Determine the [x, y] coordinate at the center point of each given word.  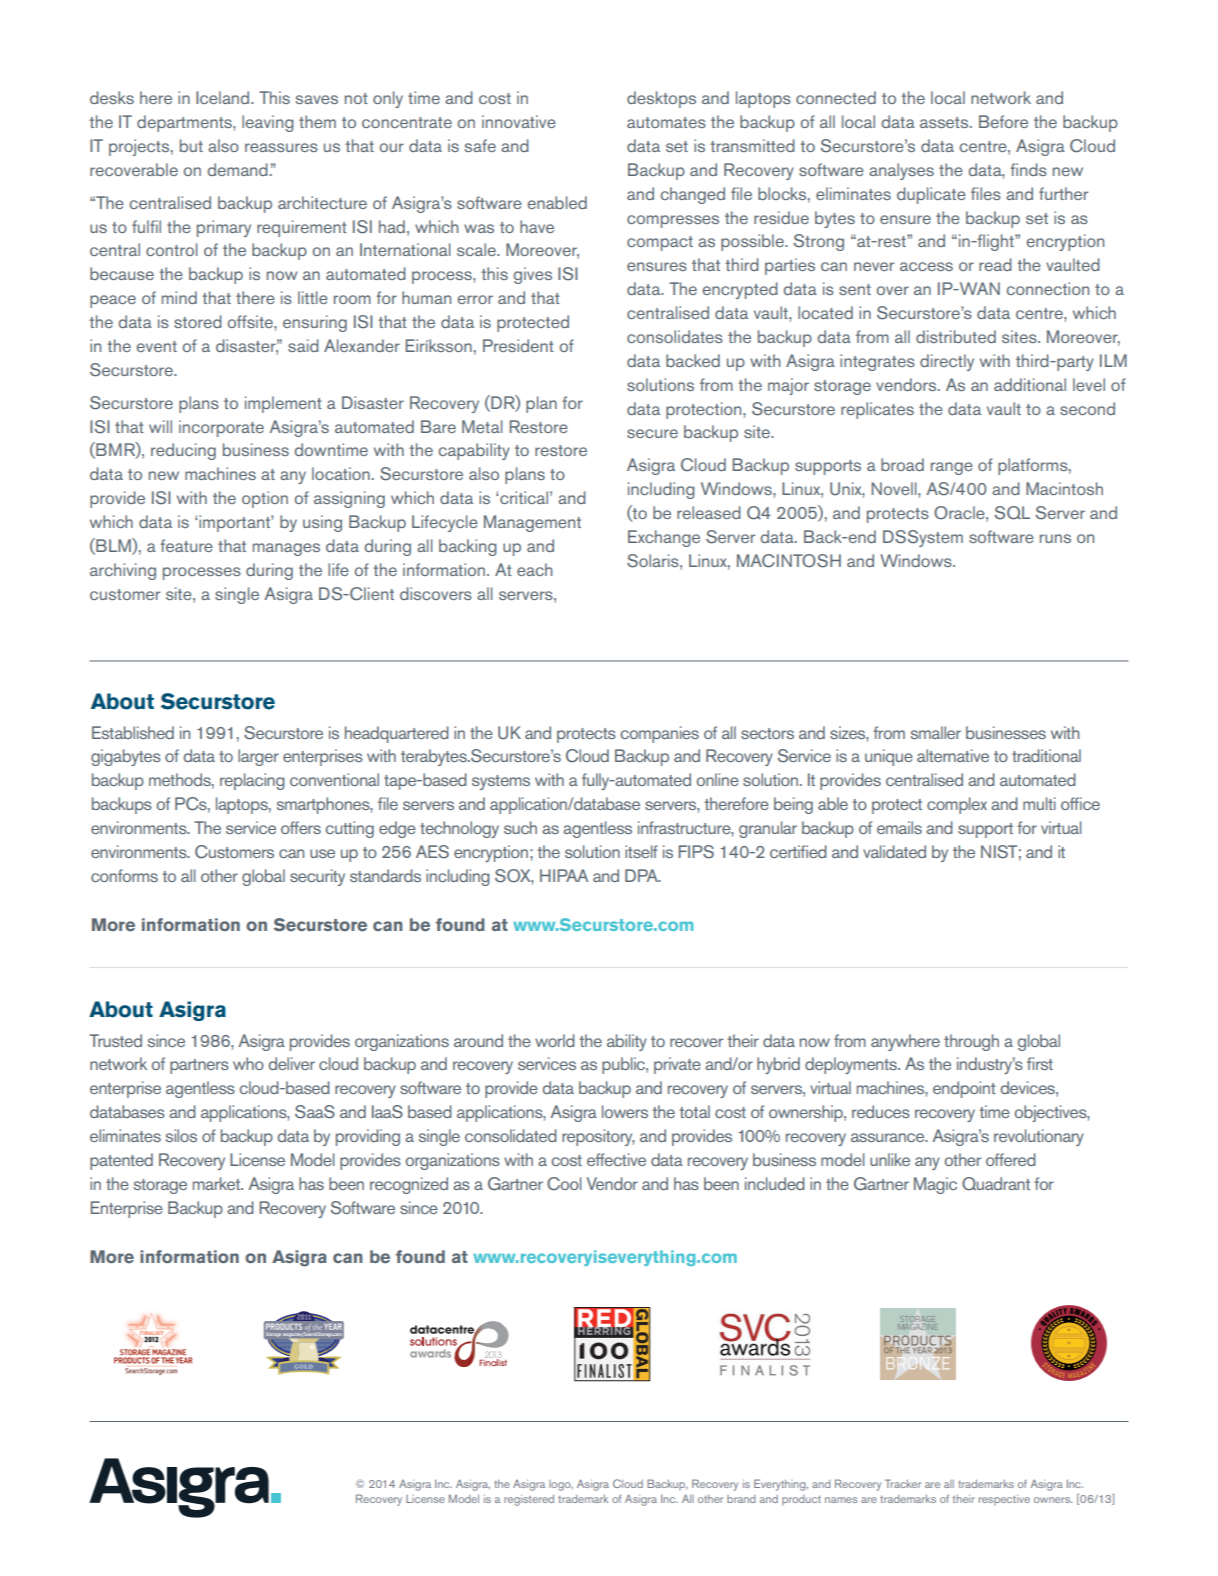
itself [641, 851]
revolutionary [1039, 1137]
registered [529, 1500]
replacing [252, 781]
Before [1003, 121]
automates [666, 122]
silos [181, 1135]
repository [598, 1137]
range [952, 468]
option [265, 499]
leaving [268, 123]
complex [957, 805]
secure [652, 433]
